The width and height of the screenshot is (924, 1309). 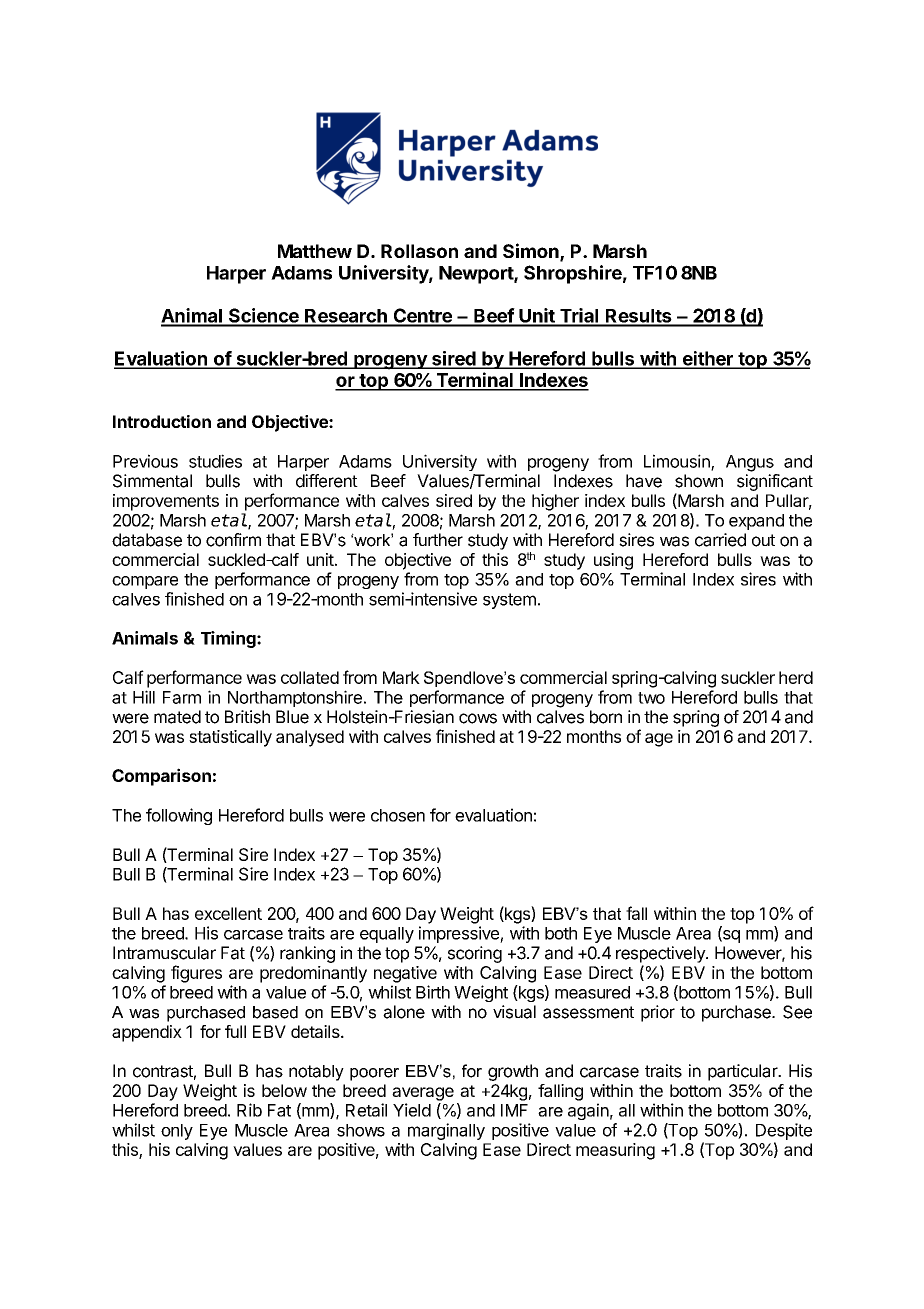 What do you see at coordinates (651, 698) in the screenshot?
I see `two` at bounding box center [651, 698].
